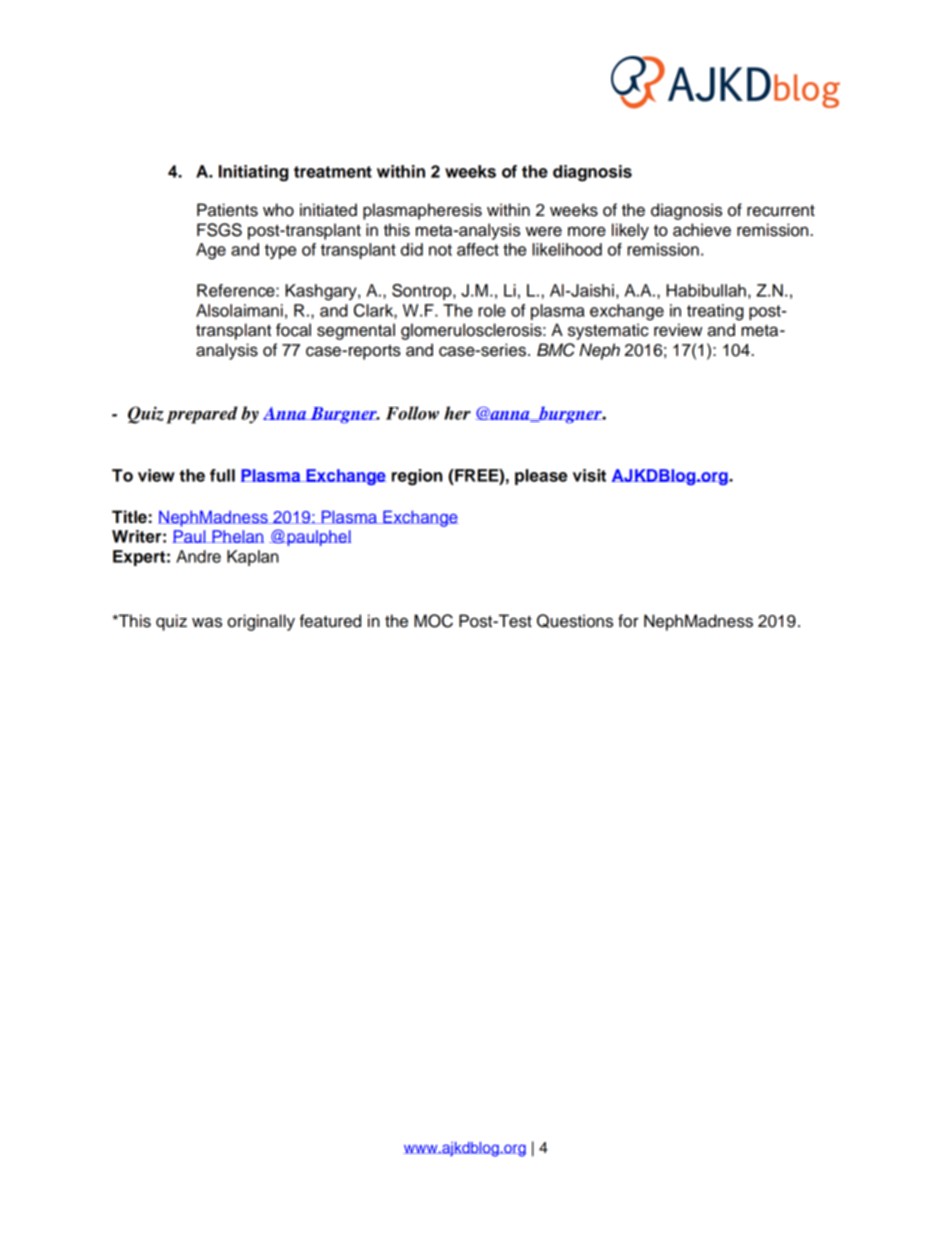 The image size is (952, 1233). I want to click on Initiating, so click(253, 173).
